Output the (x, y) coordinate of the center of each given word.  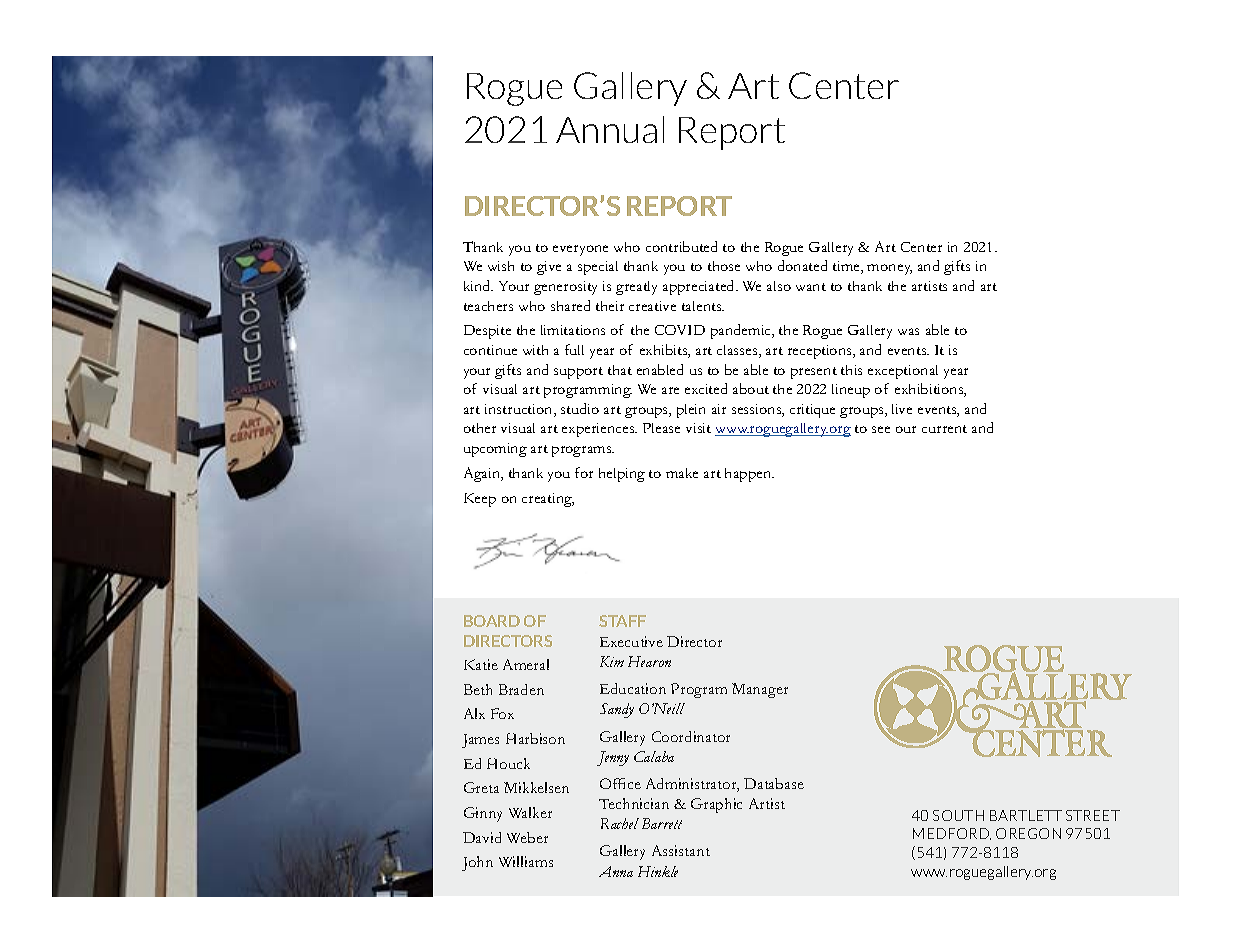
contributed (681, 246)
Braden (521, 689)
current (944, 429)
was (908, 331)
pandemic (742, 331)
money (889, 269)
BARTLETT (1026, 815)
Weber (527, 837)
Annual (610, 129)
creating (548, 500)
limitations (573, 330)
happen (749, 475)
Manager (760, 690)
